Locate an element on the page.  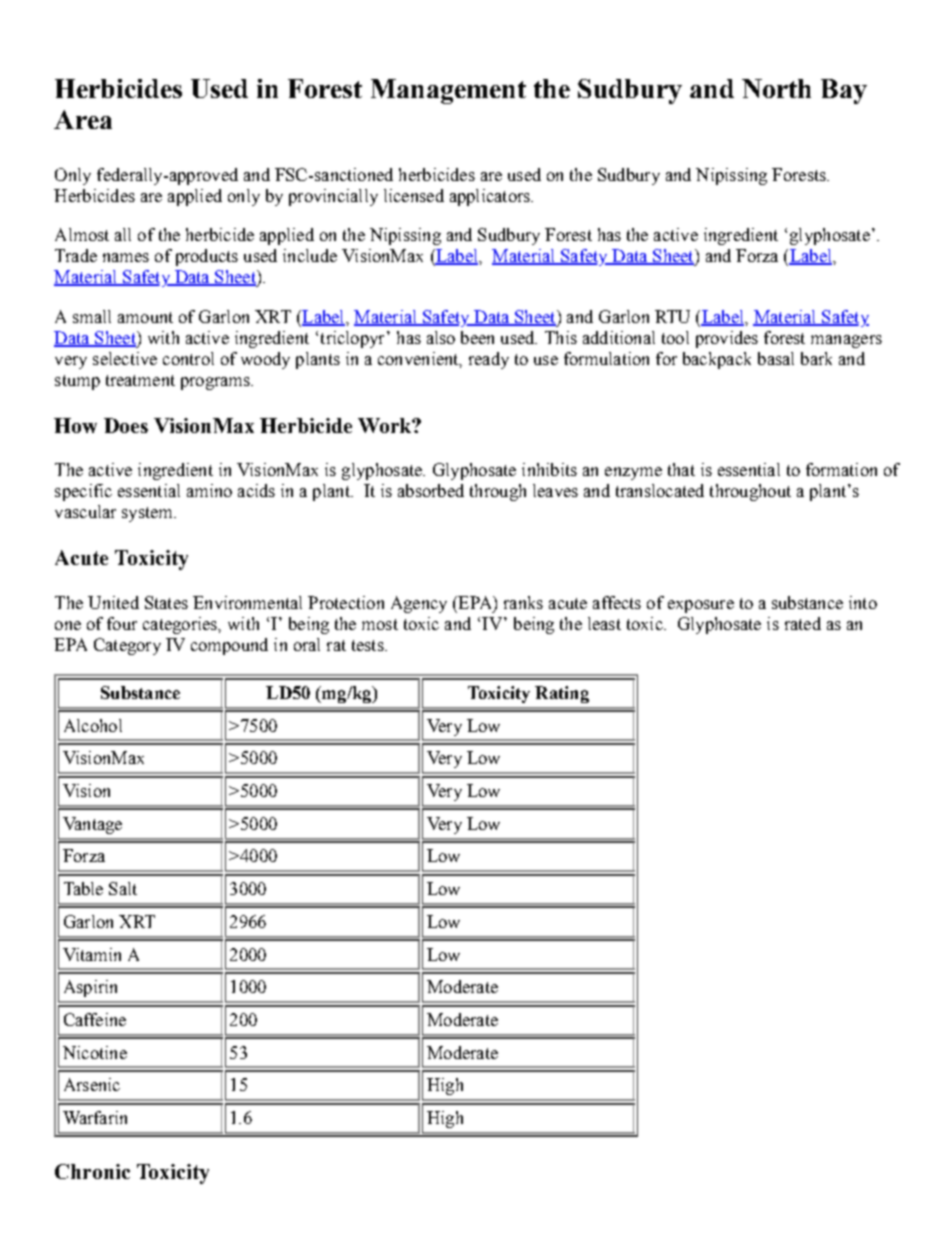
Warfarin is located at coordinates (95, 1117).
